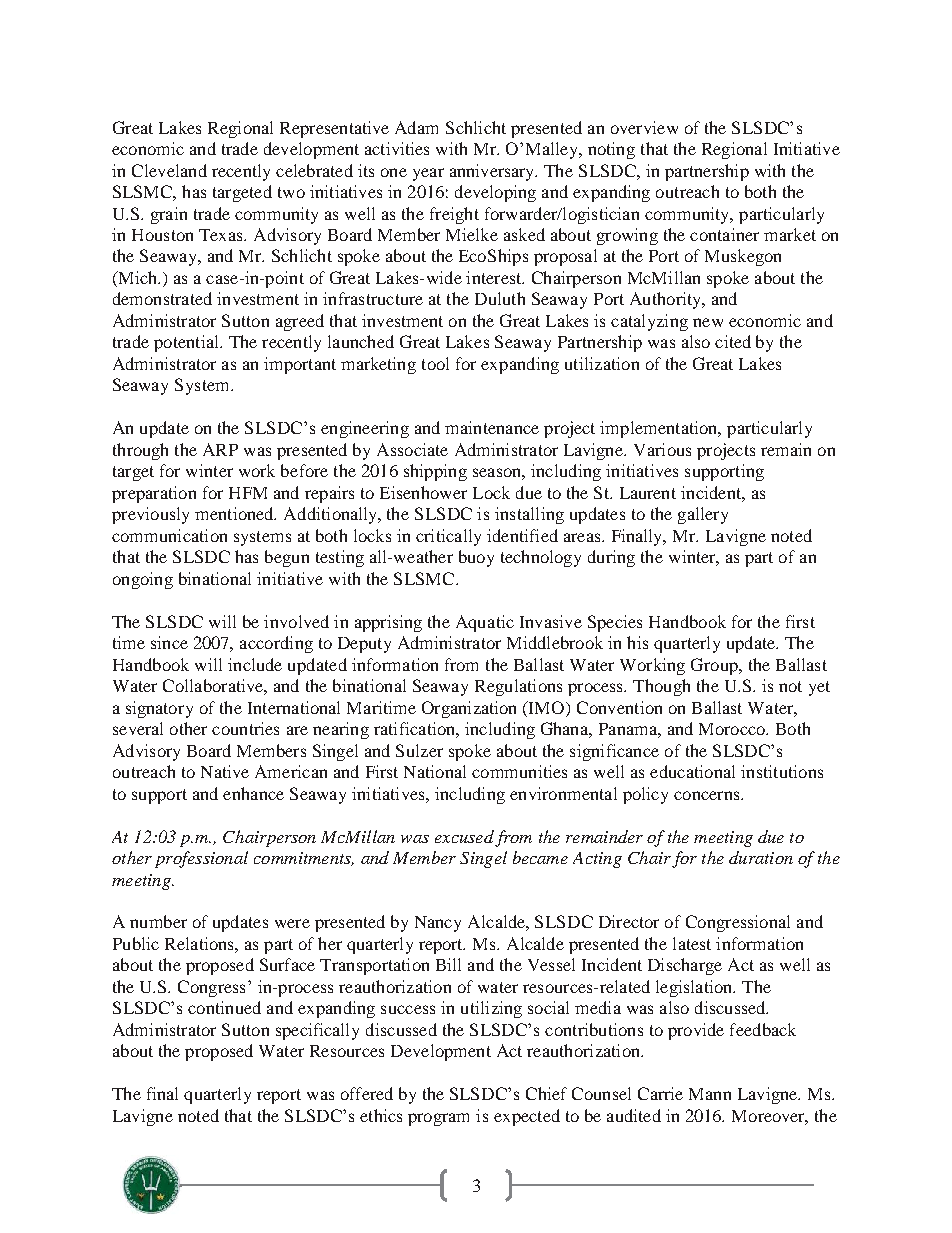  Describe the element at coordinates (493, 172) in the screenshot. I see `anniversary` at that location.
